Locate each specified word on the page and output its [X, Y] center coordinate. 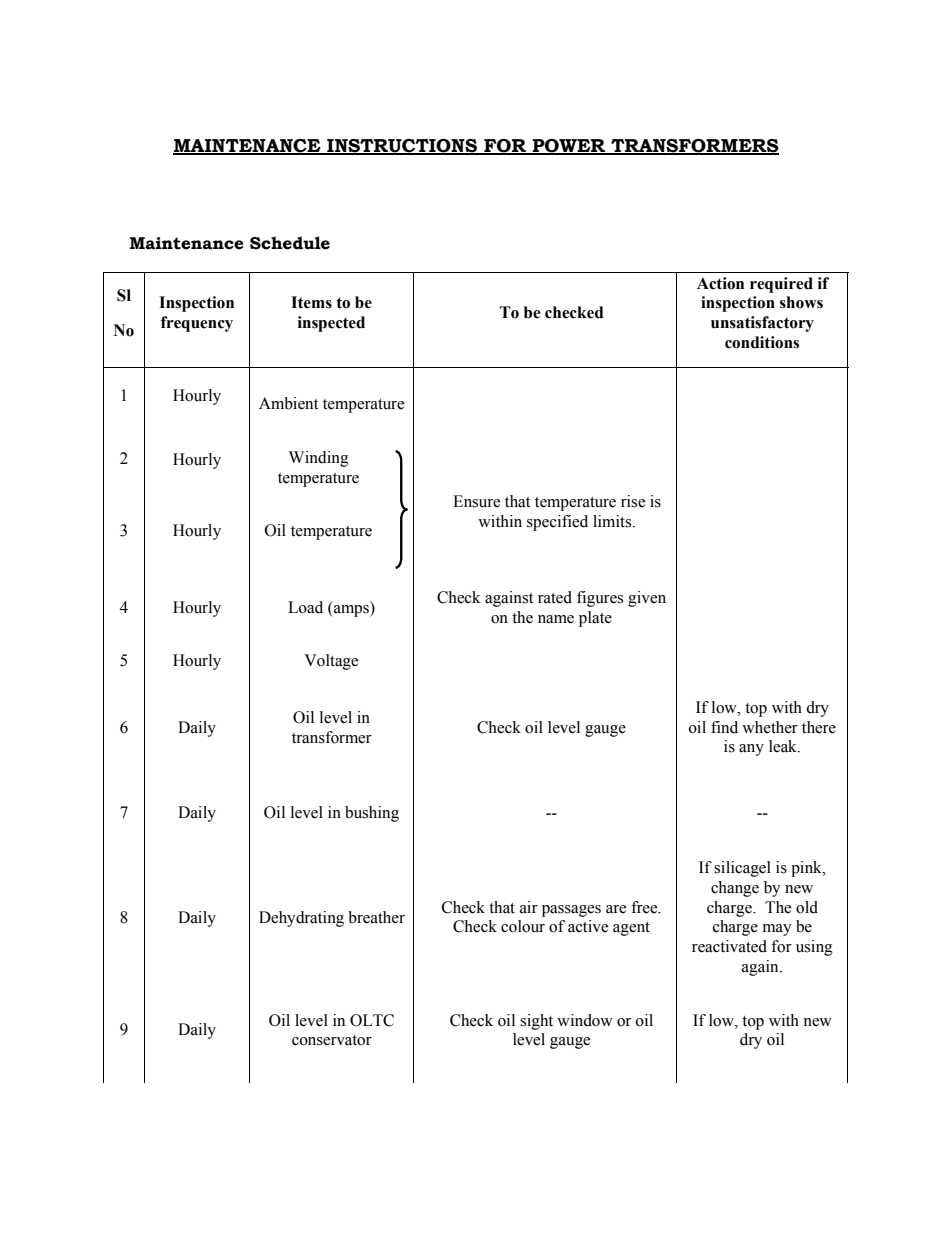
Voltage [331, 662]
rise [633, 501]
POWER [569, 146]
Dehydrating [301, 919]
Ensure [476, 501]
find [724, 727]
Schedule [290, 243]
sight [536, 1022]
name [556, 619]
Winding [319, 459]
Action [720, 283]
